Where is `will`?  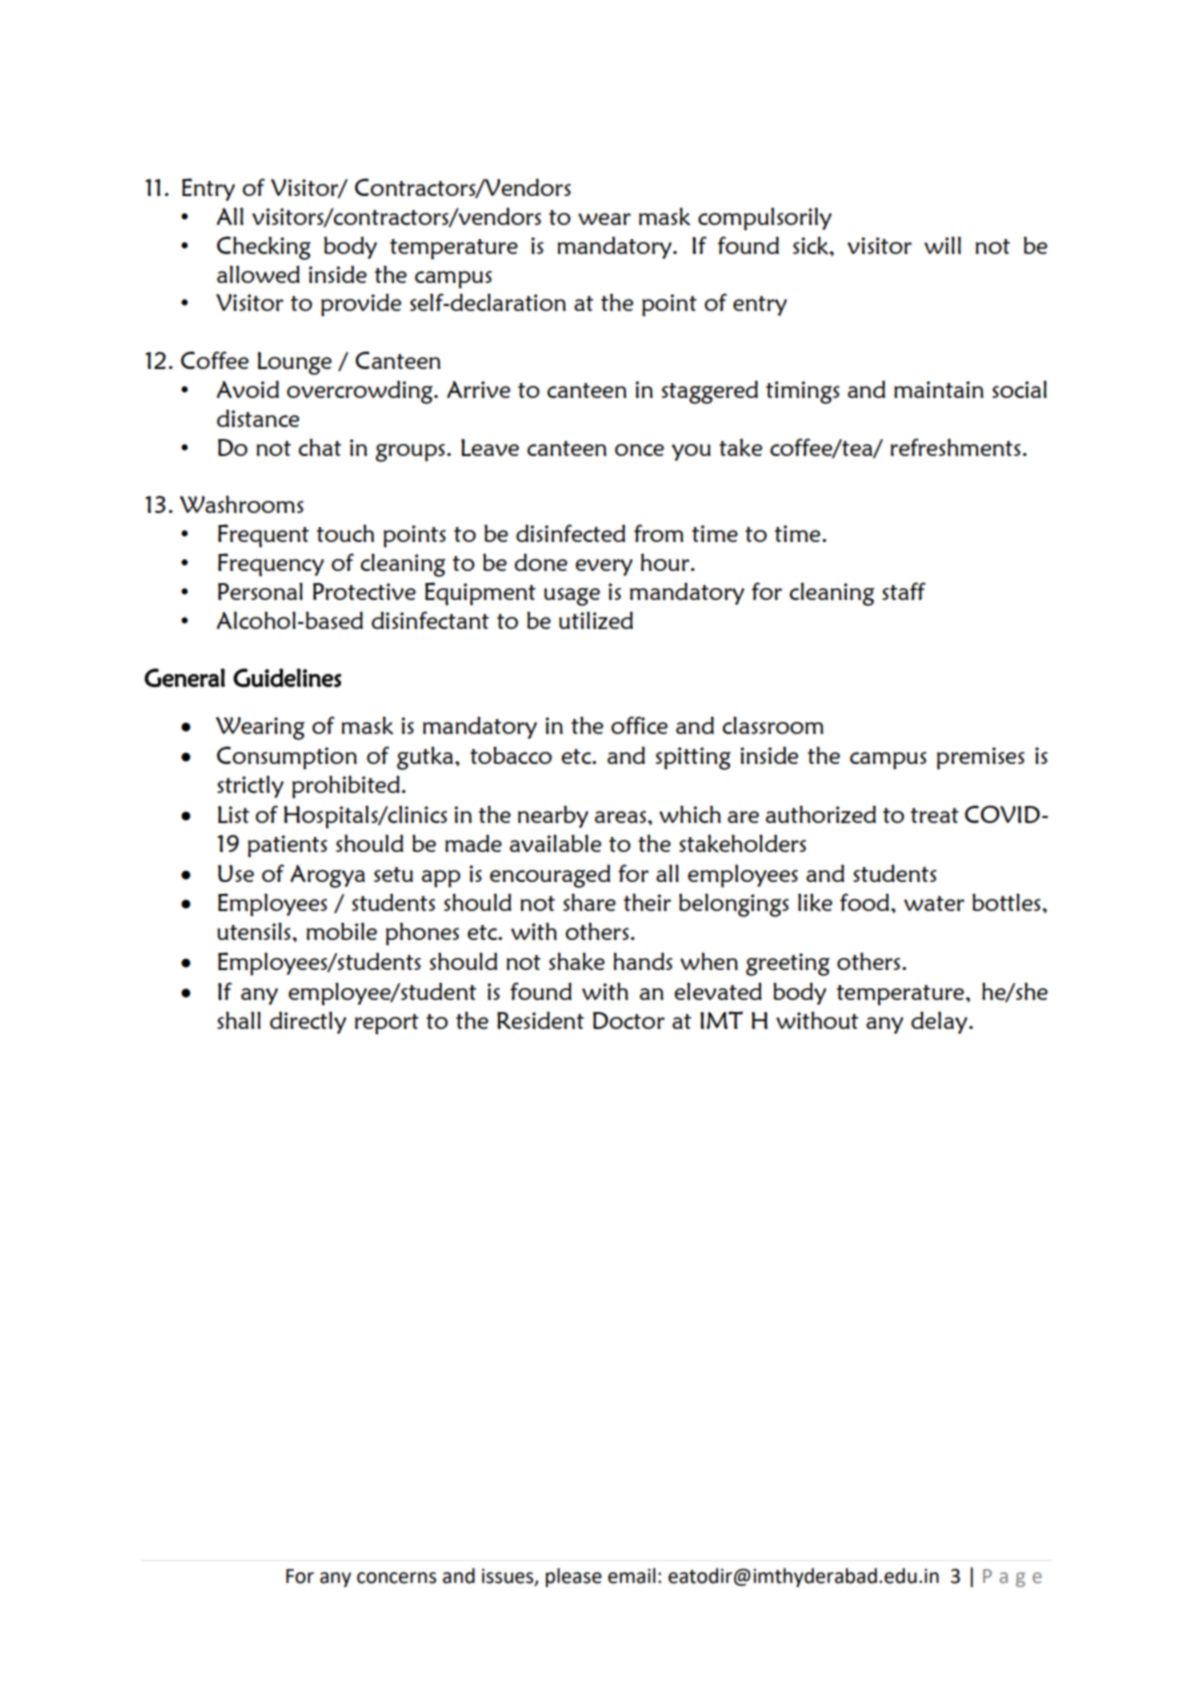
will is located at coordinates (942, 245).
